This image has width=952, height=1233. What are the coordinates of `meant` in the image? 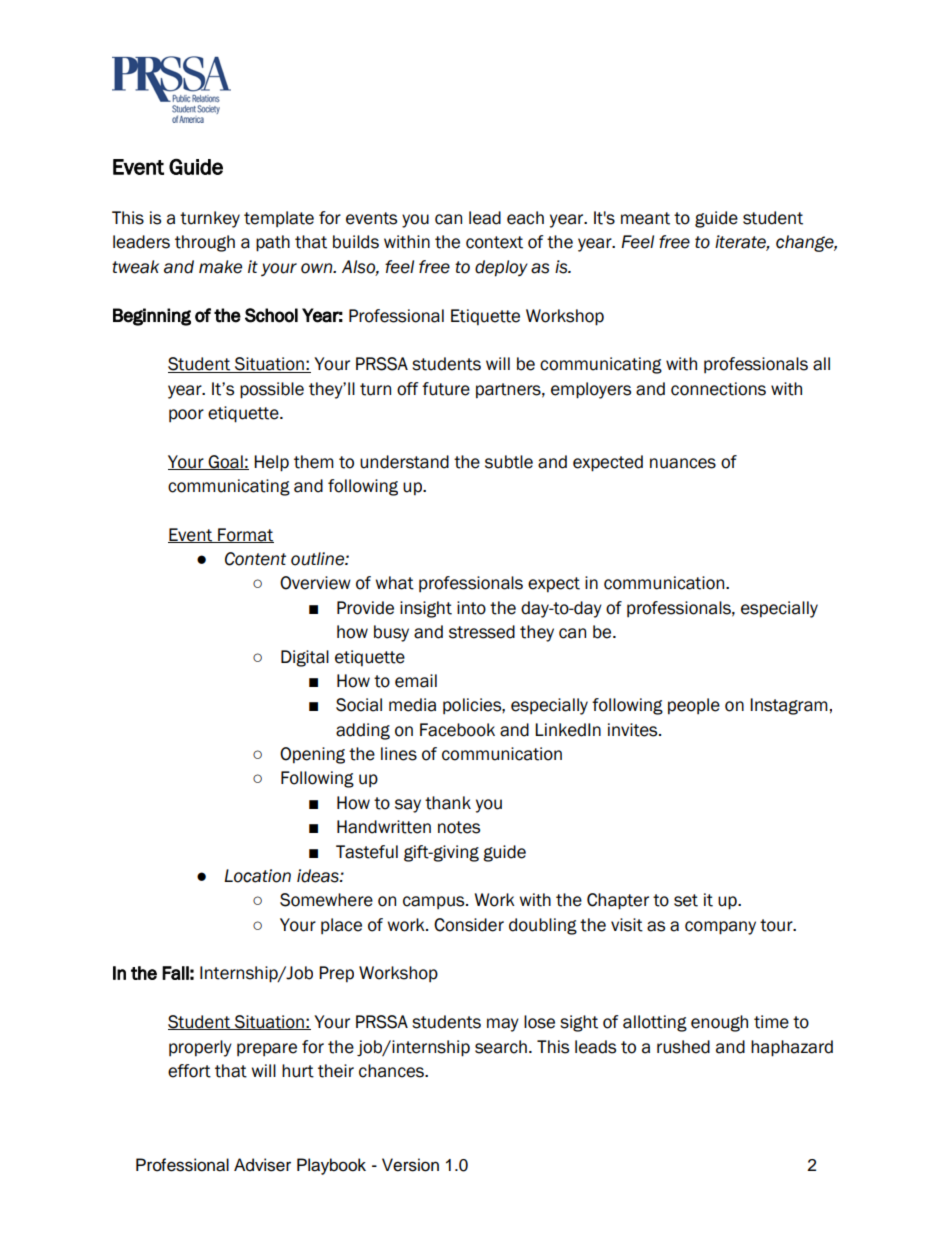 It's located at (645, 218).
